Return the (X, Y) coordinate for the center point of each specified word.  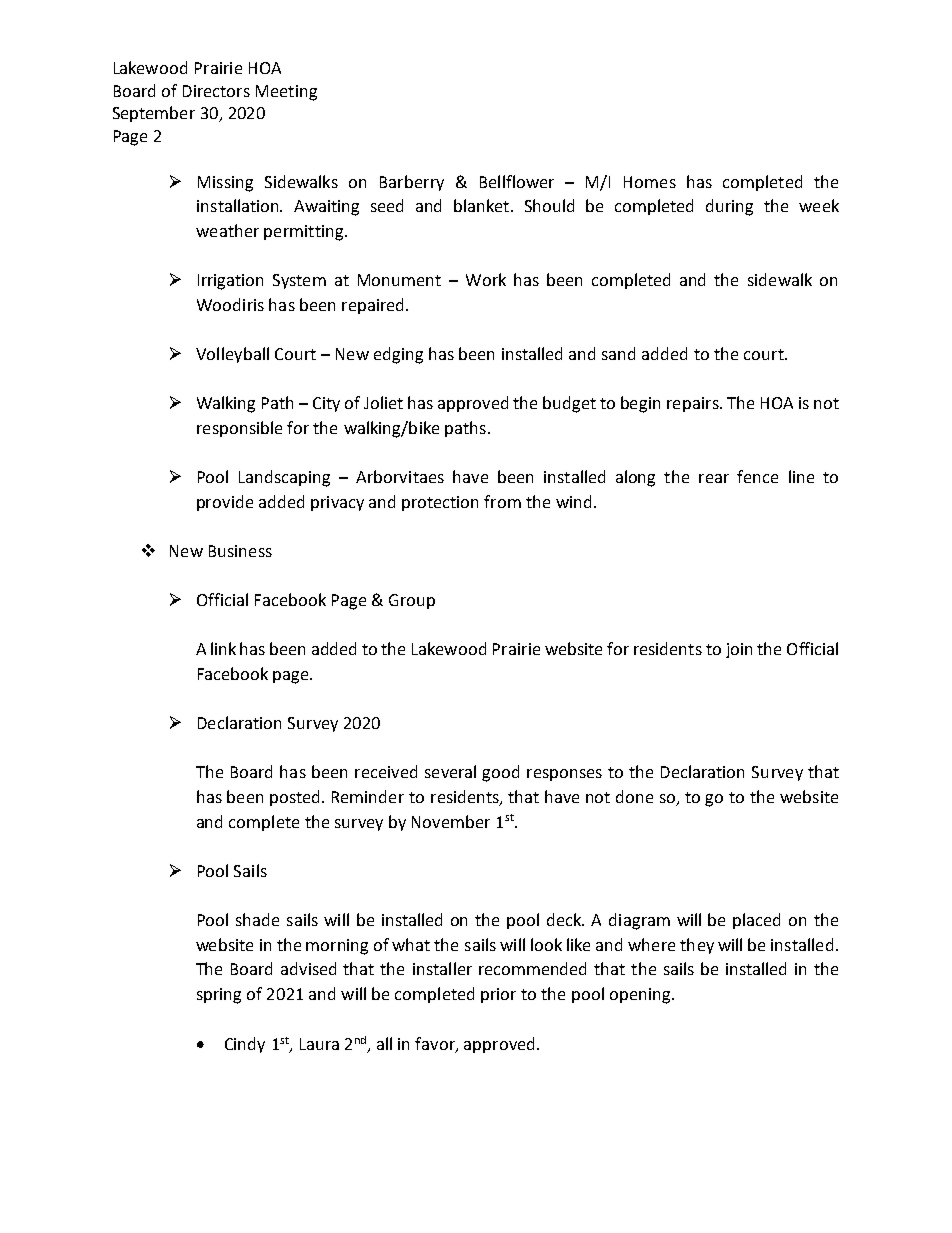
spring (219, 996)
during (729, 207)
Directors (216, 91)
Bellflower (517, 181)
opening (641, 996)
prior (498, 995)
